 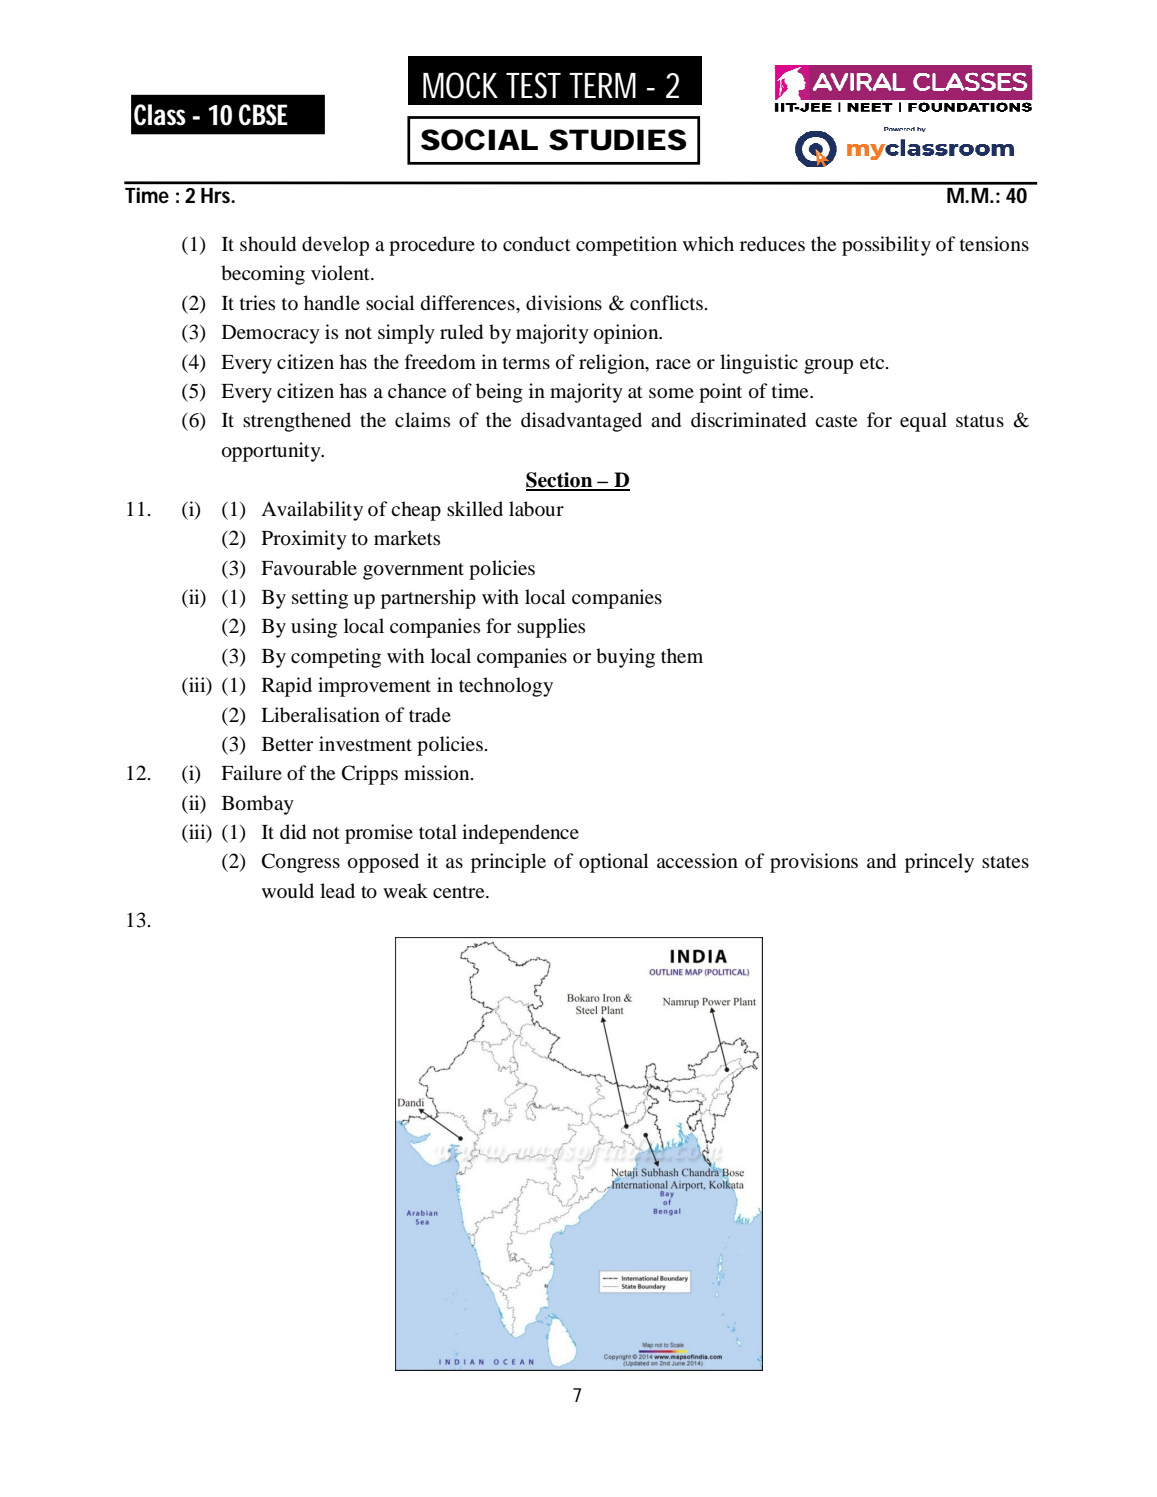 What do you see at coordinates (939, 863) in the image?
I see `princely` at bounding box center [939, 863].
